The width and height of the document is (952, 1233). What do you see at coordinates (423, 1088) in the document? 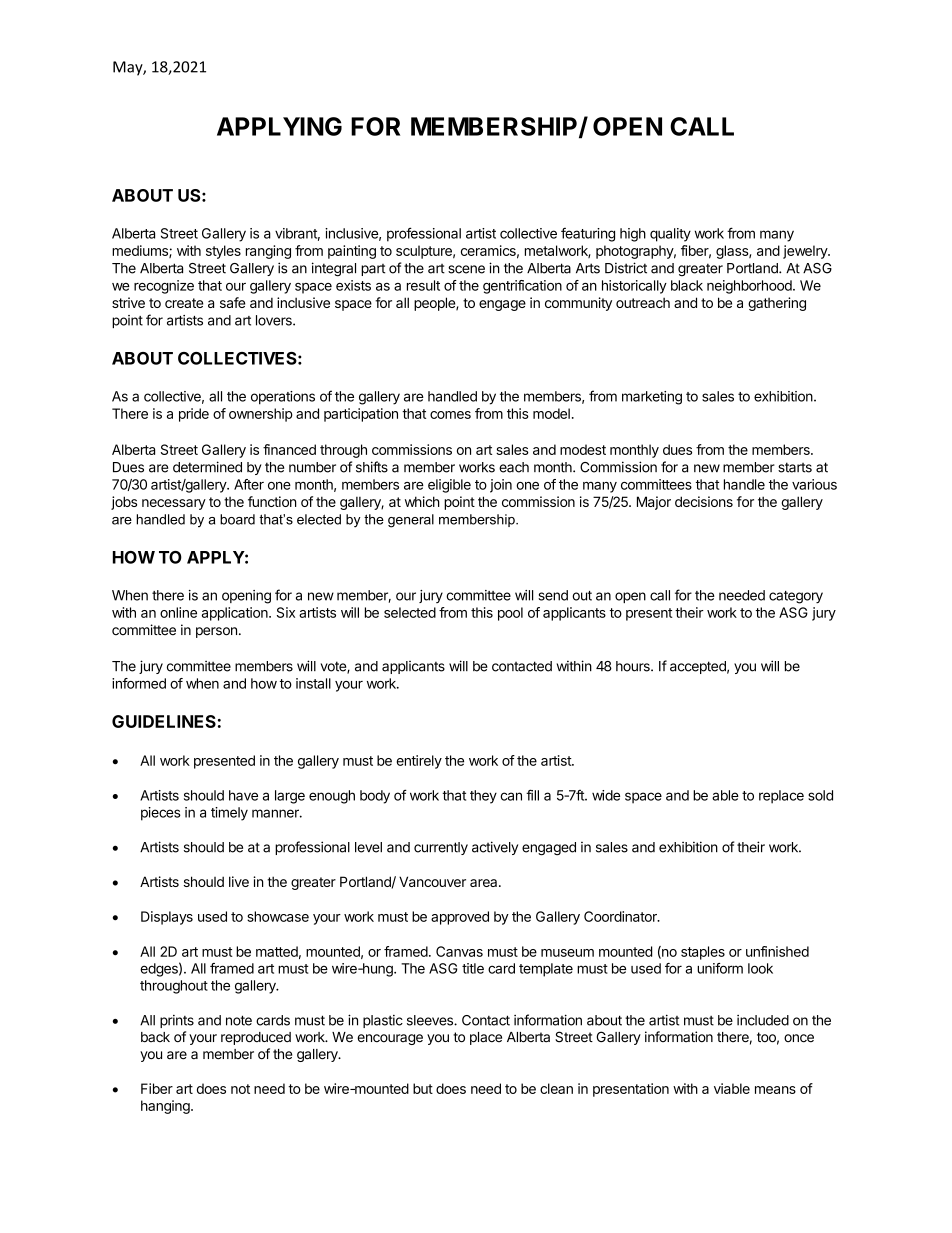
I see `but` at bounding box center [423, 1088].
